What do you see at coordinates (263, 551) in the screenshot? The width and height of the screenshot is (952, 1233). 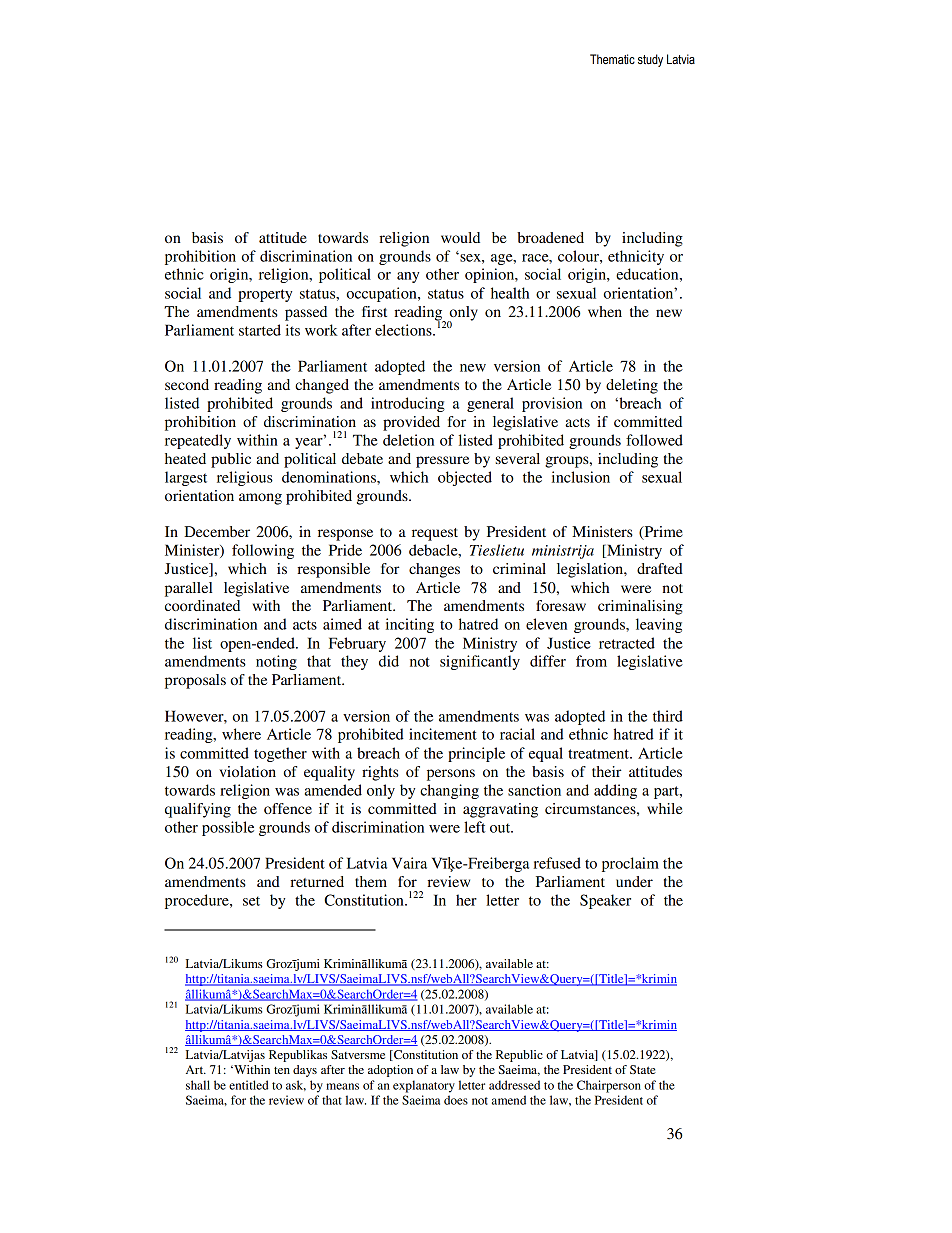 I see `following` at bounding box center [263, 551].
